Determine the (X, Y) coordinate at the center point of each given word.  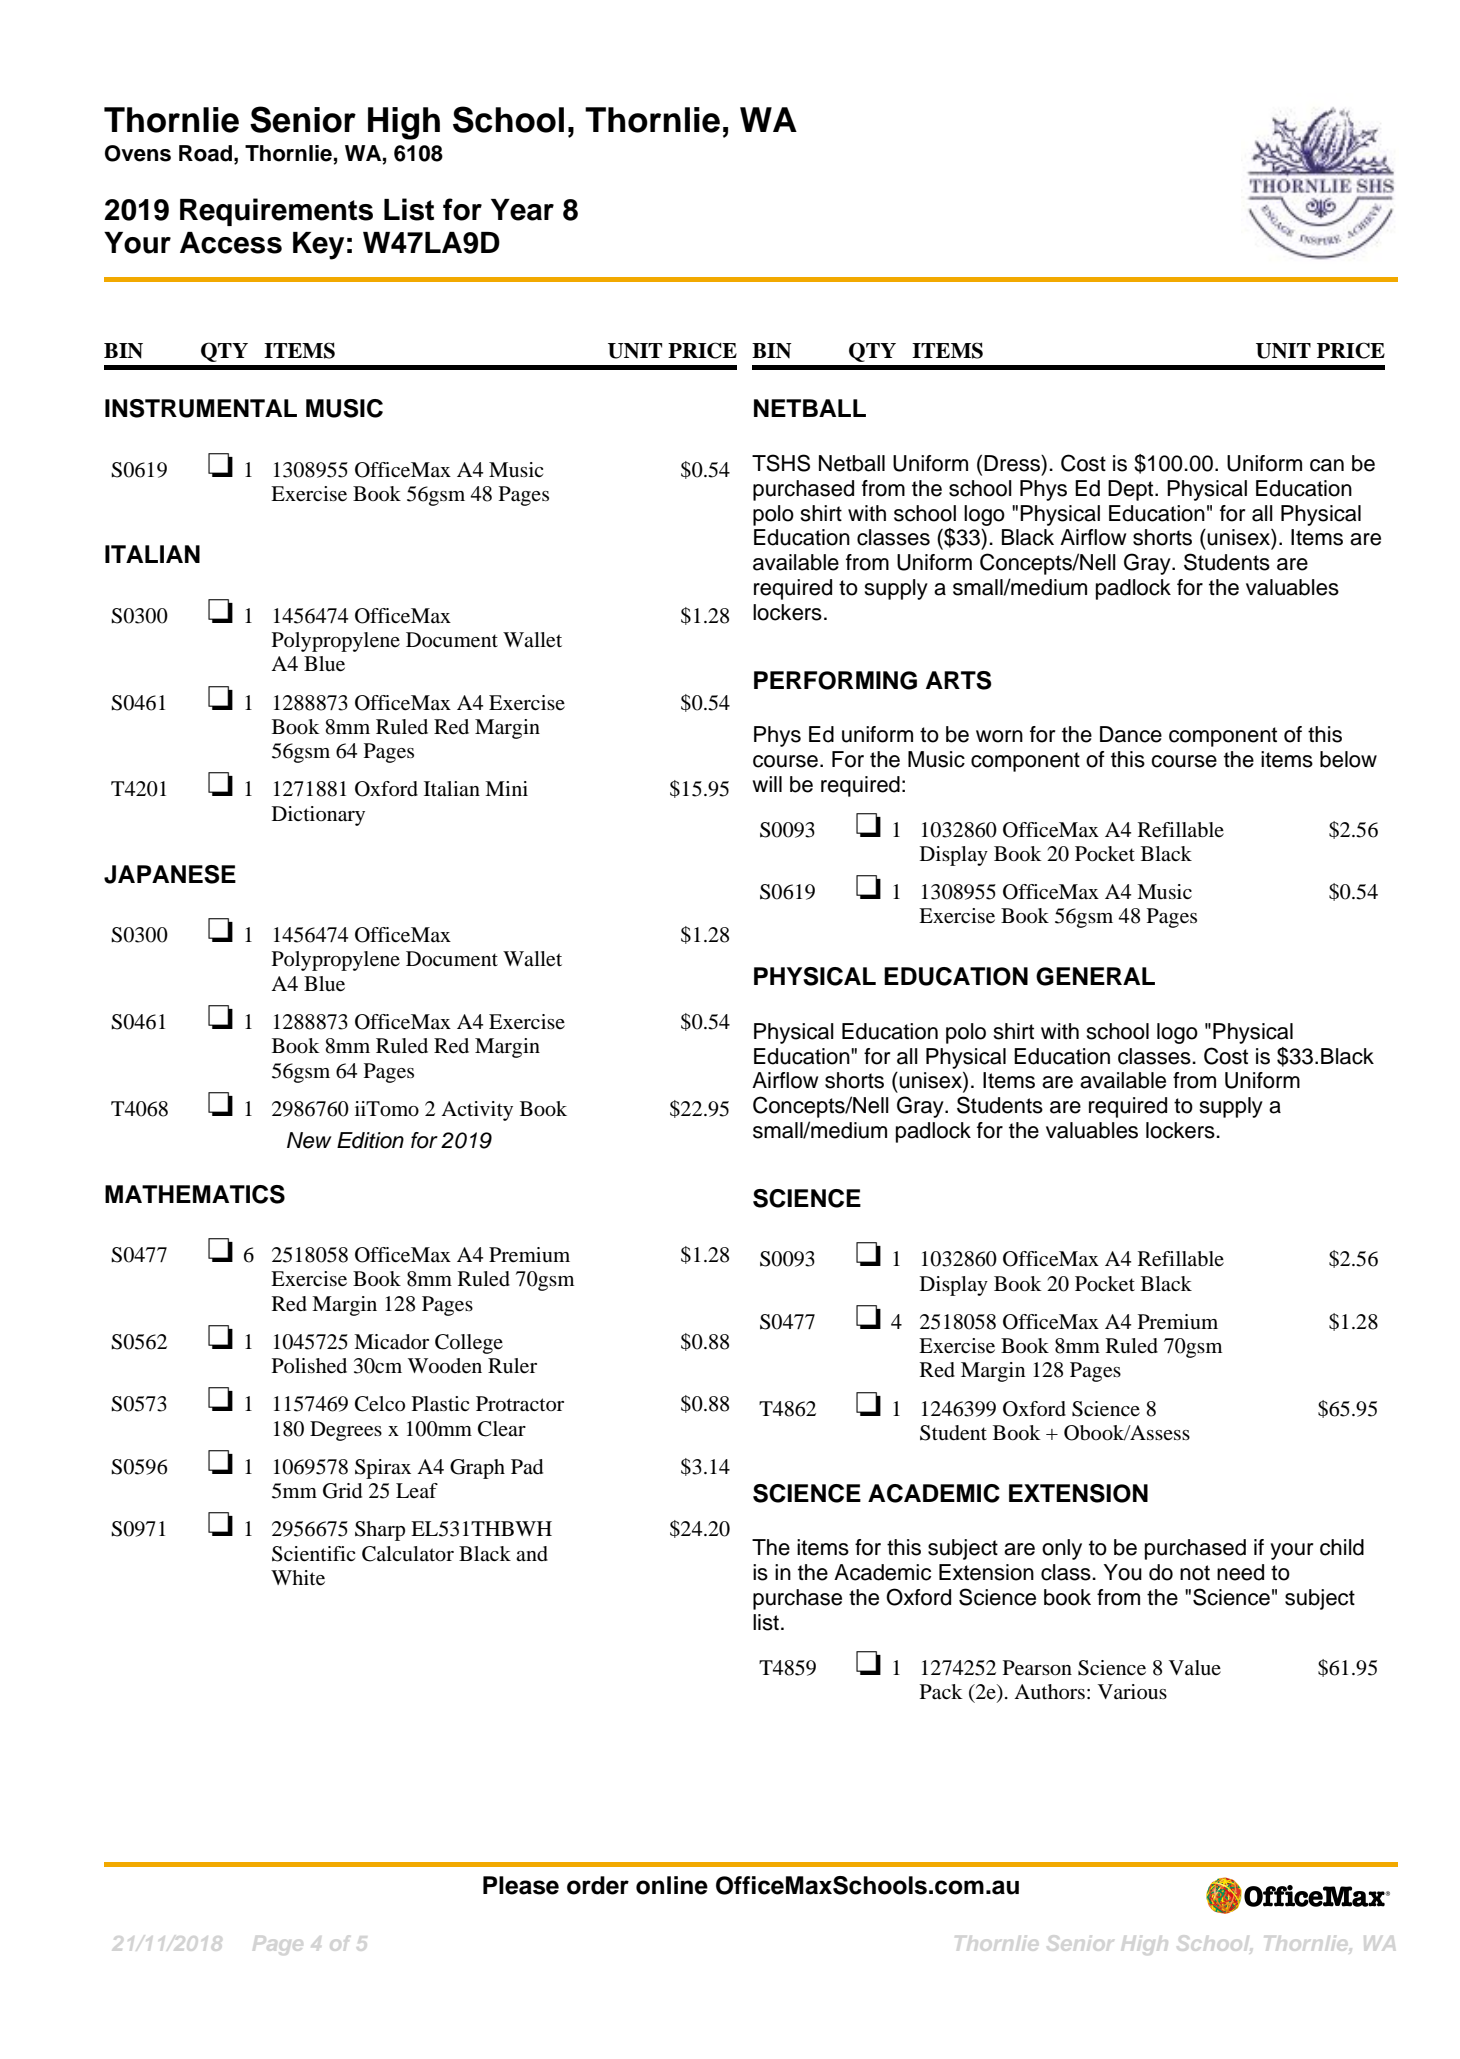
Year (522, 210)
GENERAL (1095, 976)
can (1327, 465)
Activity (477, 1111)
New (309, 1140)
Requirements (276, 212)
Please (521, 1885)
